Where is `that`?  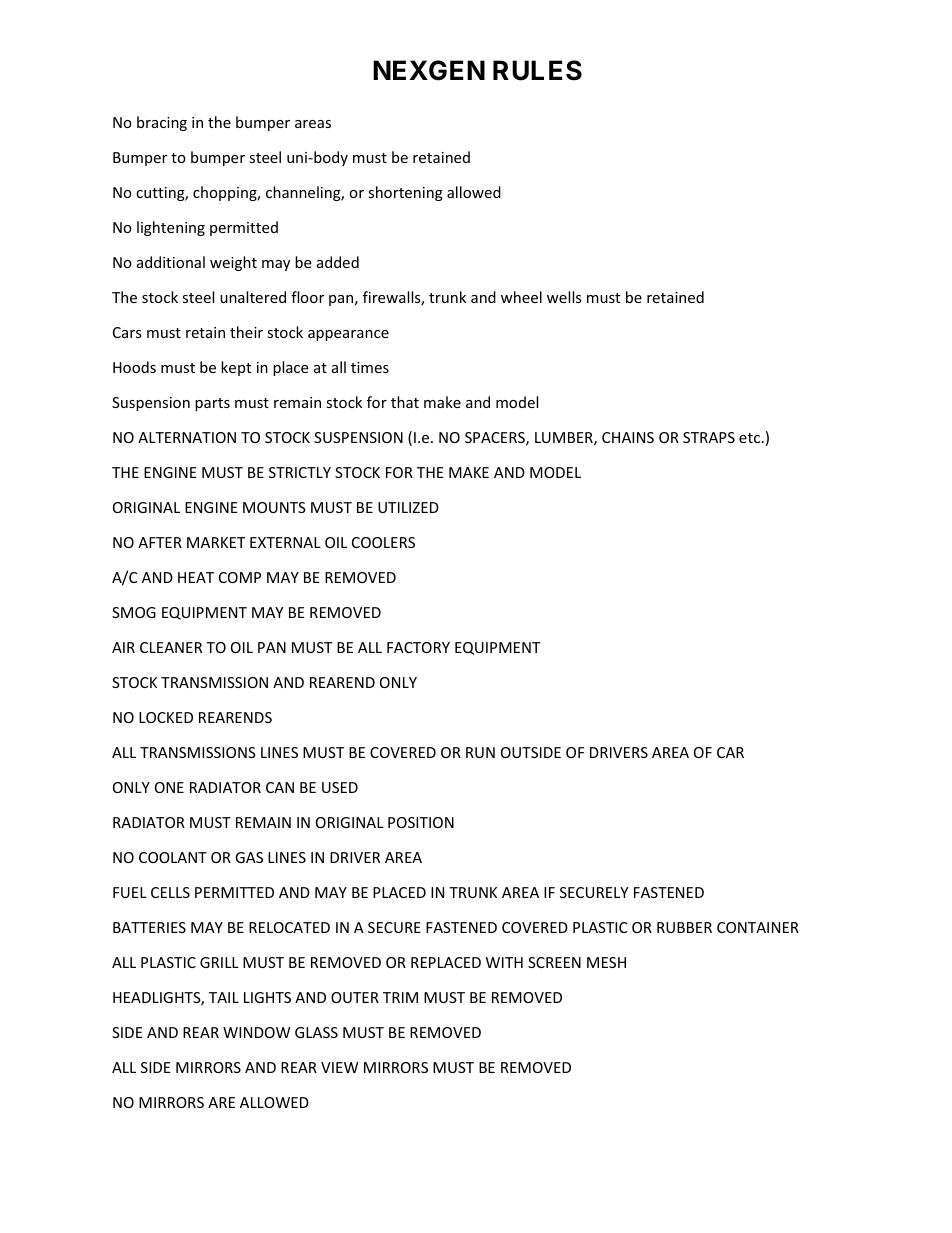 that is located at coordinates (405, 402).
